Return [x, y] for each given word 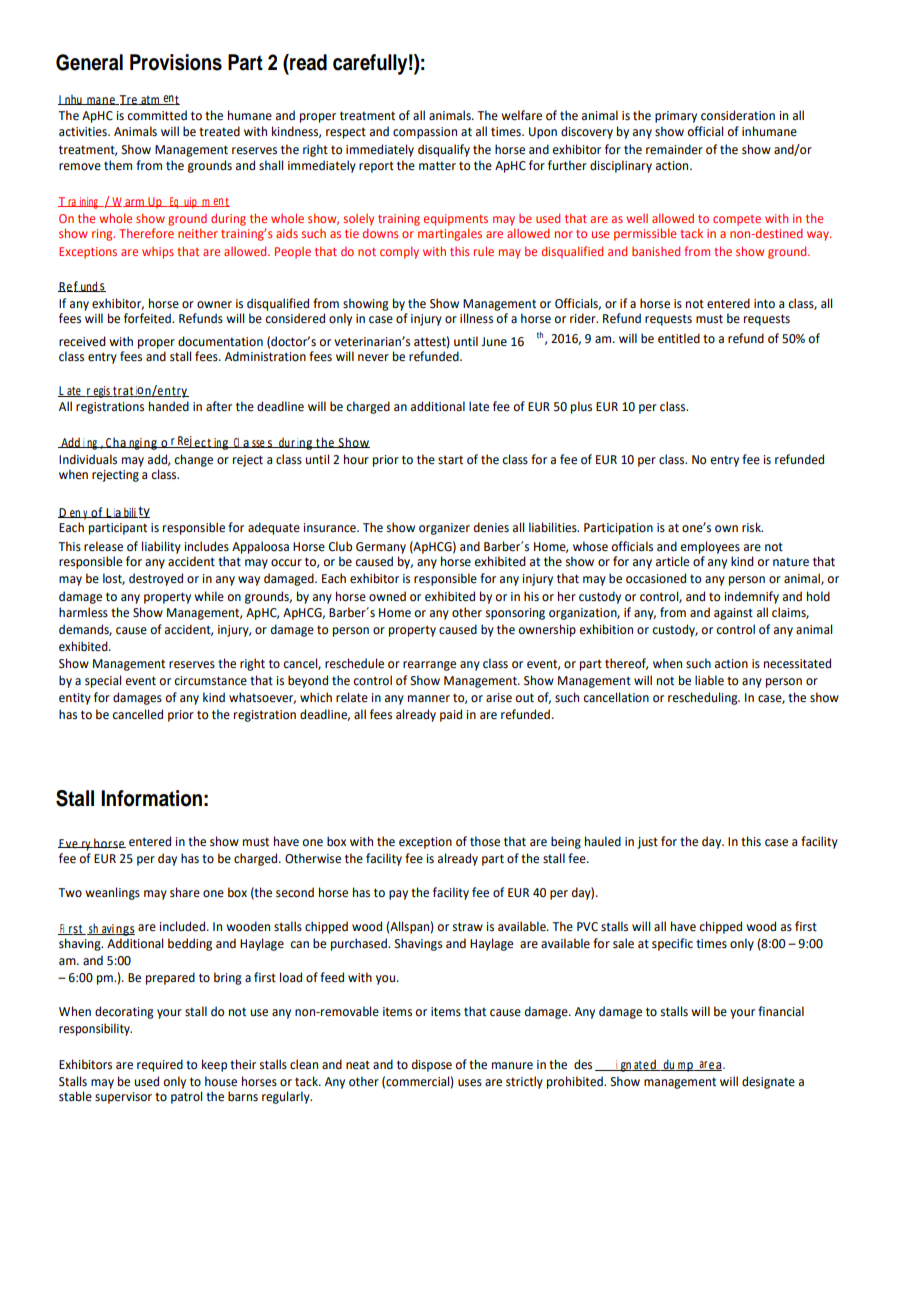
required [160, 1065]
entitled [679, 338]
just [648, 843]
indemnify [752, 597]
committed [157, 115]
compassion [425, 133]
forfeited [148, 318]
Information [151, 798]
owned [387, 596]
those [485, 841]
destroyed [156, 579]
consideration [738, 115]
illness [476, 318]
